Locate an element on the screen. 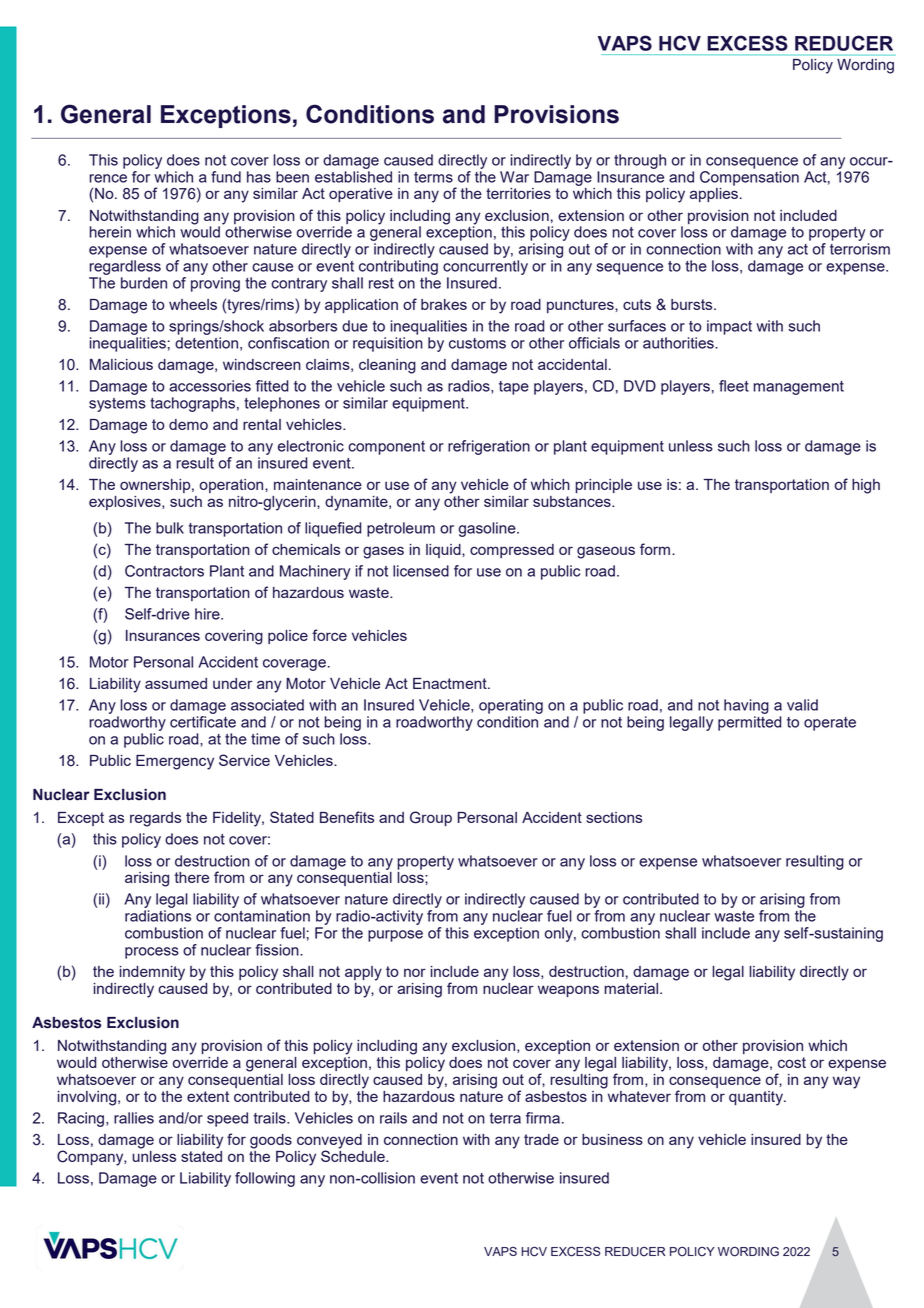 This screenshot has width=924, height=1308. quantity is located at coordinates (757, 1098).
